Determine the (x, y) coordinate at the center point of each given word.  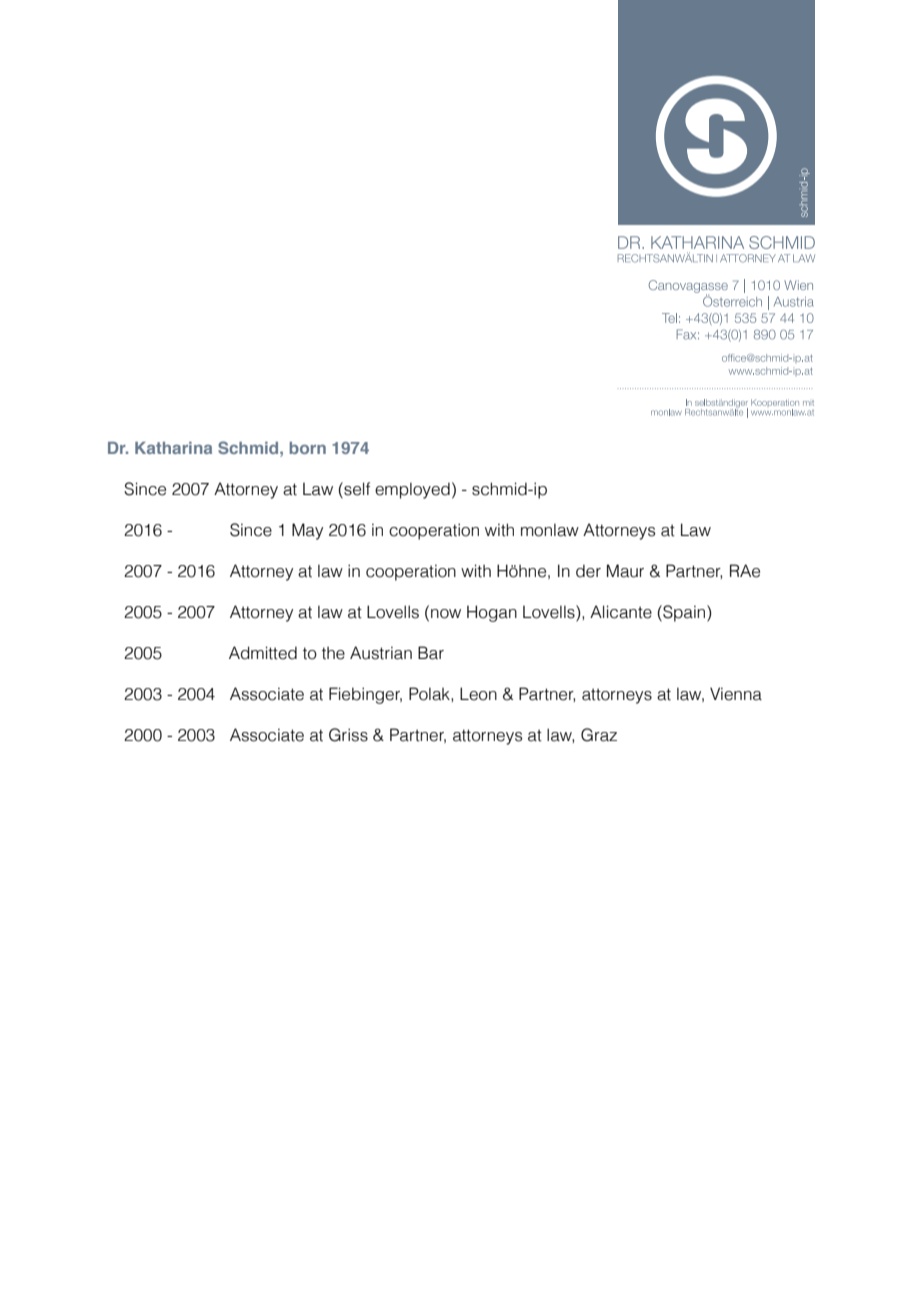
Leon (478, 694)
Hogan (492, 613)
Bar (431, 653)
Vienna (736, 694)
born (308, 448)
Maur (625, 571)
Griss (348, 735)
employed (412, 490)
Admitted (263, 653)
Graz (599, 735)
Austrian (381, 653)
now (446, 614)
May (307, 531)
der (588, 571)
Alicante (621, 612)
